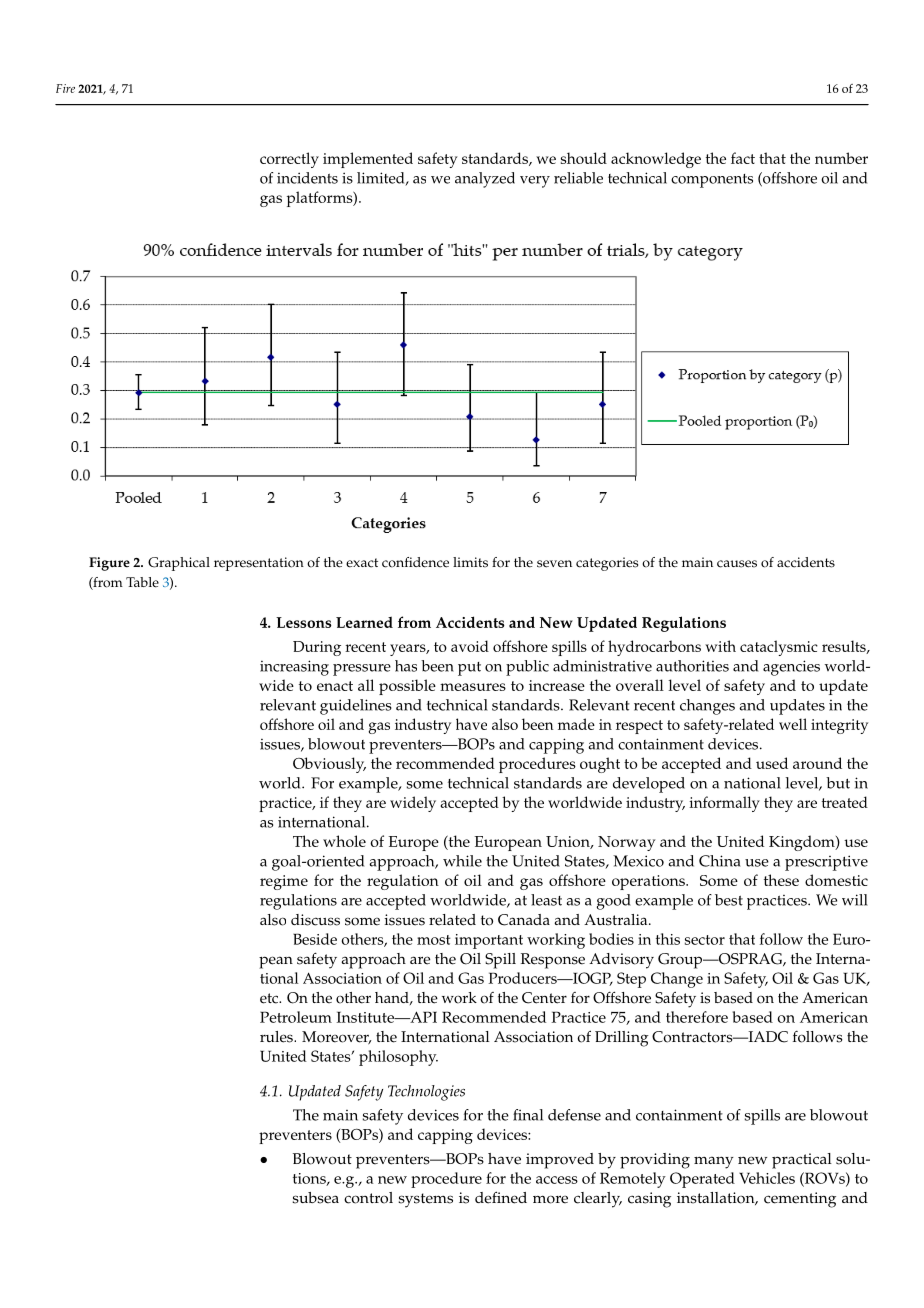 The width and height of the image is (924, 1308). I want to click on while, so click(462, 861).
